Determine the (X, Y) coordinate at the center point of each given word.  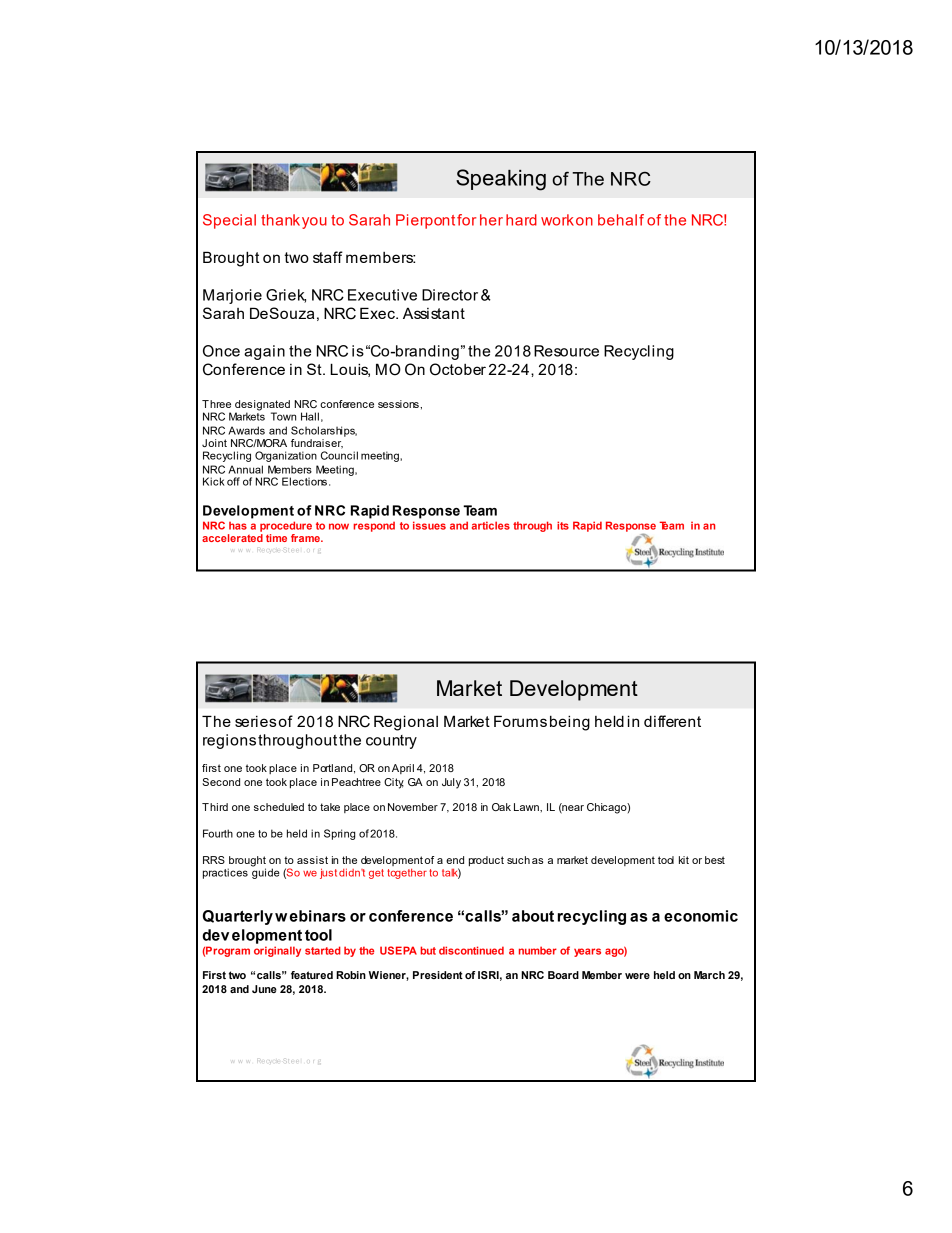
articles (491, 525)
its (563, 525)
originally (277, 951)
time (276, 538)
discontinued (471, 950)
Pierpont (425, 221)
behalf (621, 220)
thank (280, 220)
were (637, 976)
